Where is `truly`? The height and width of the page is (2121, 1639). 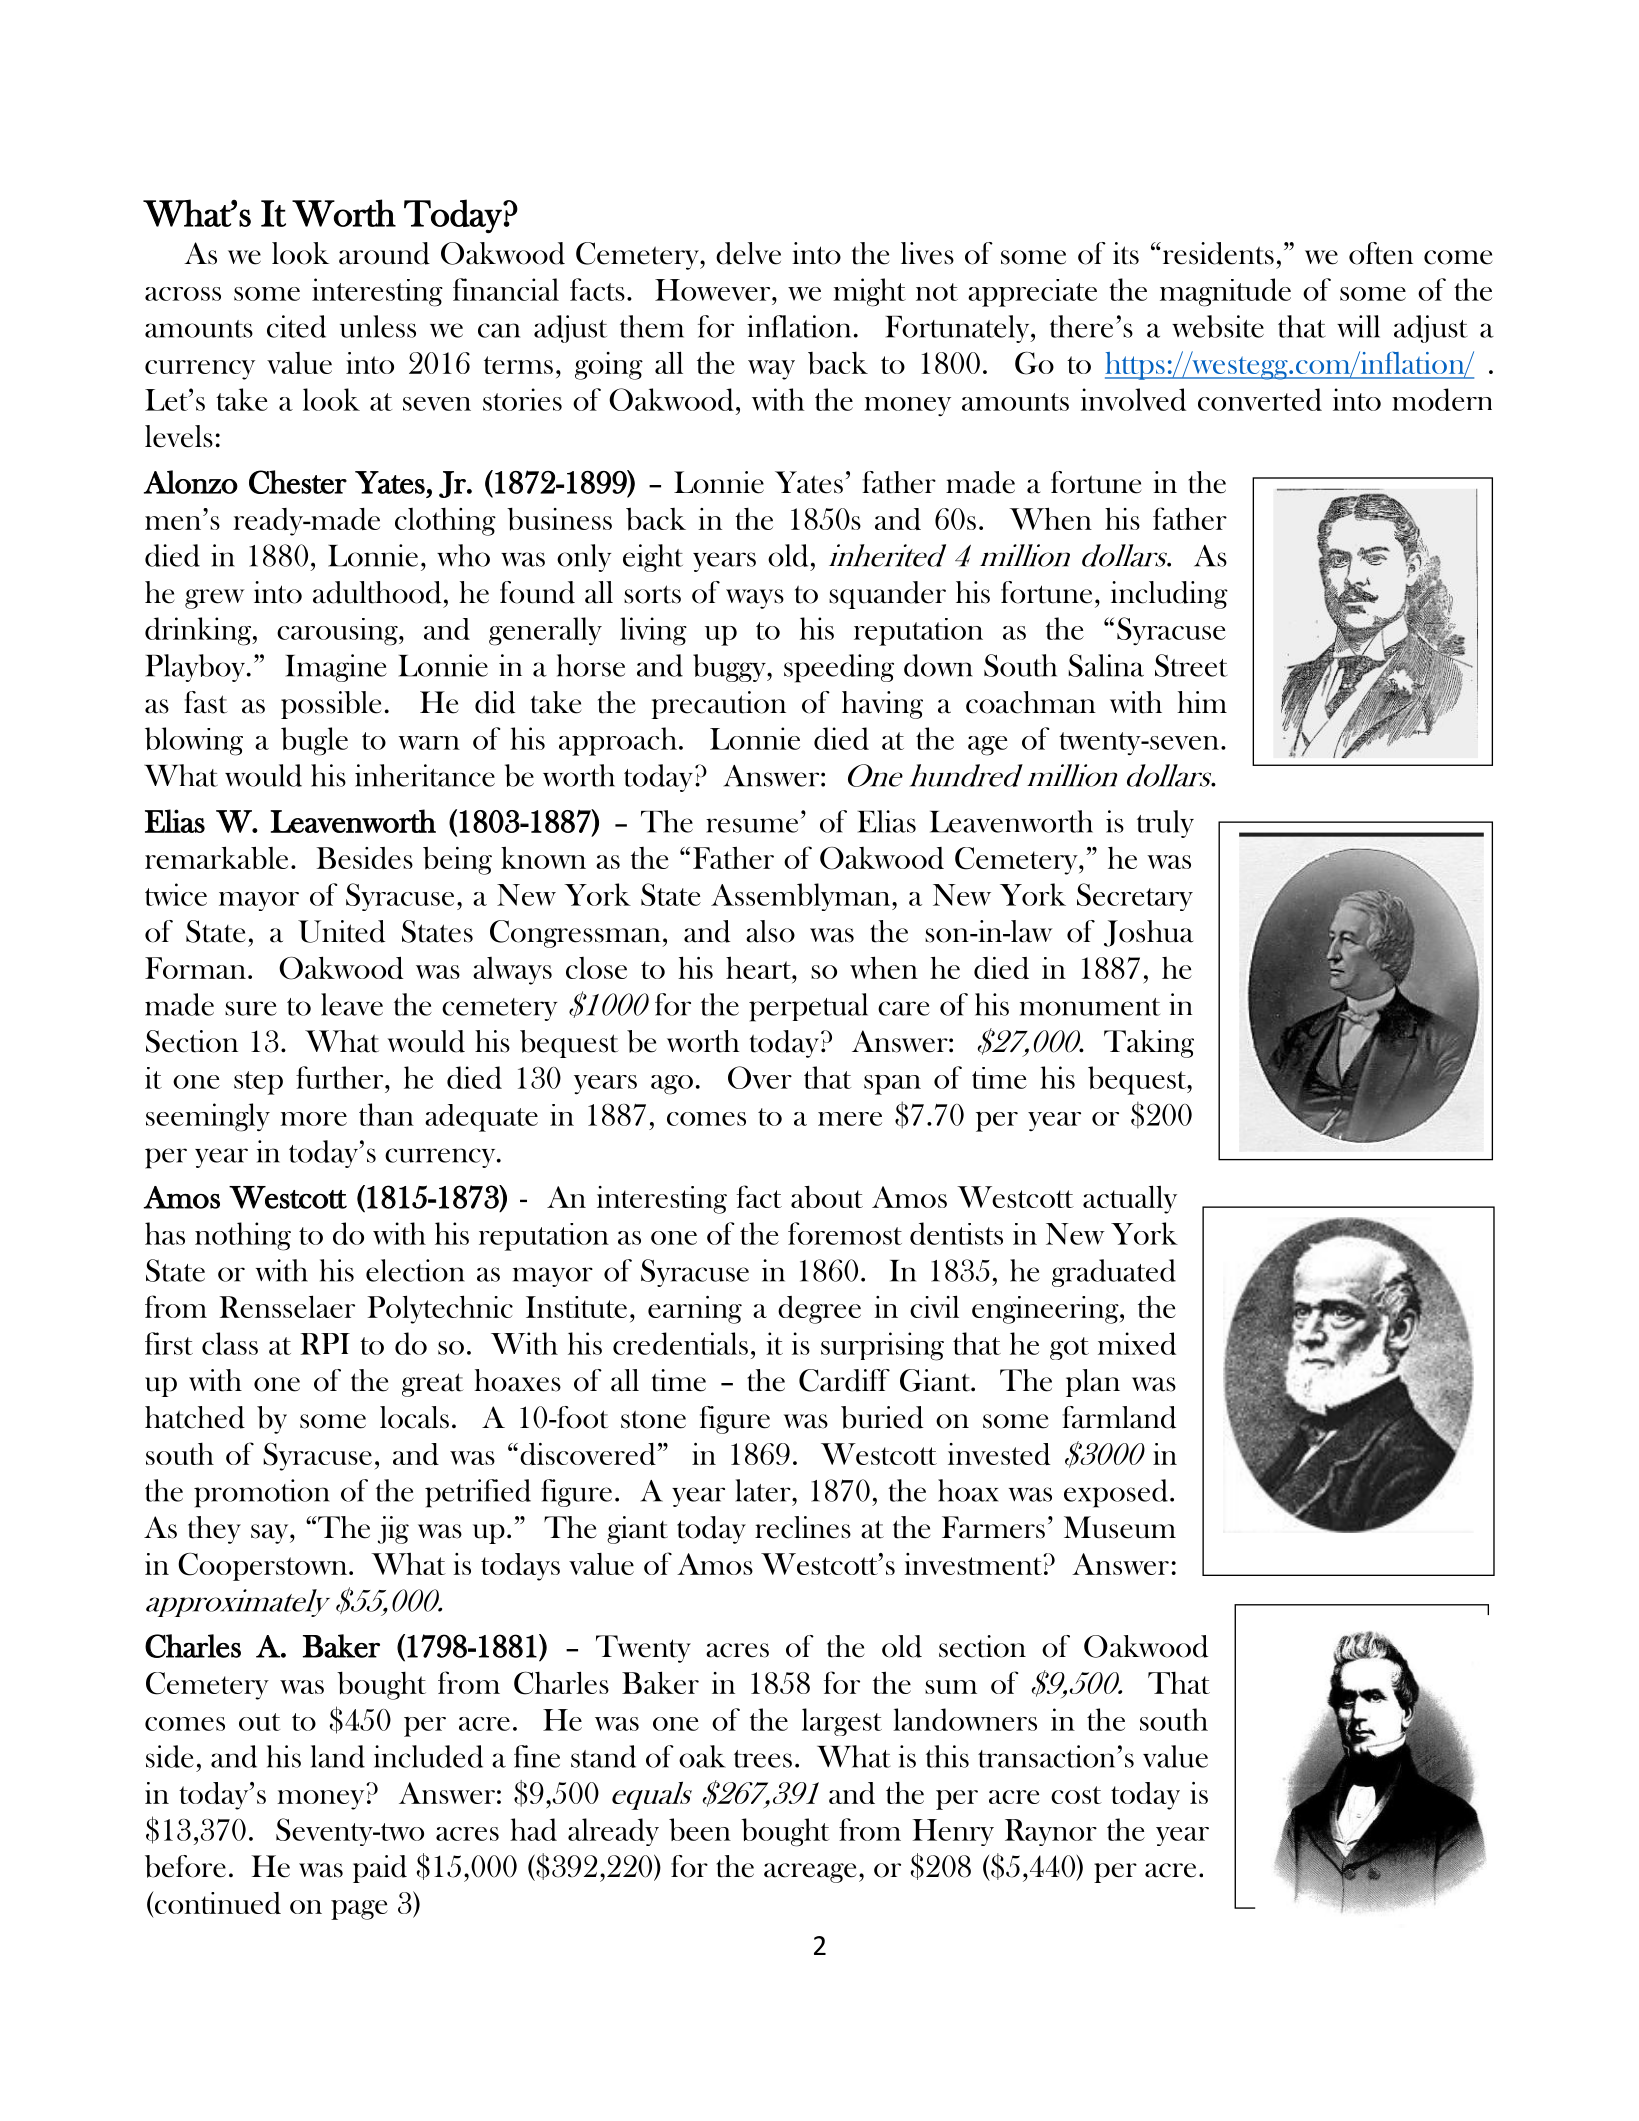 truly is located at coordinates (1165, 824).
